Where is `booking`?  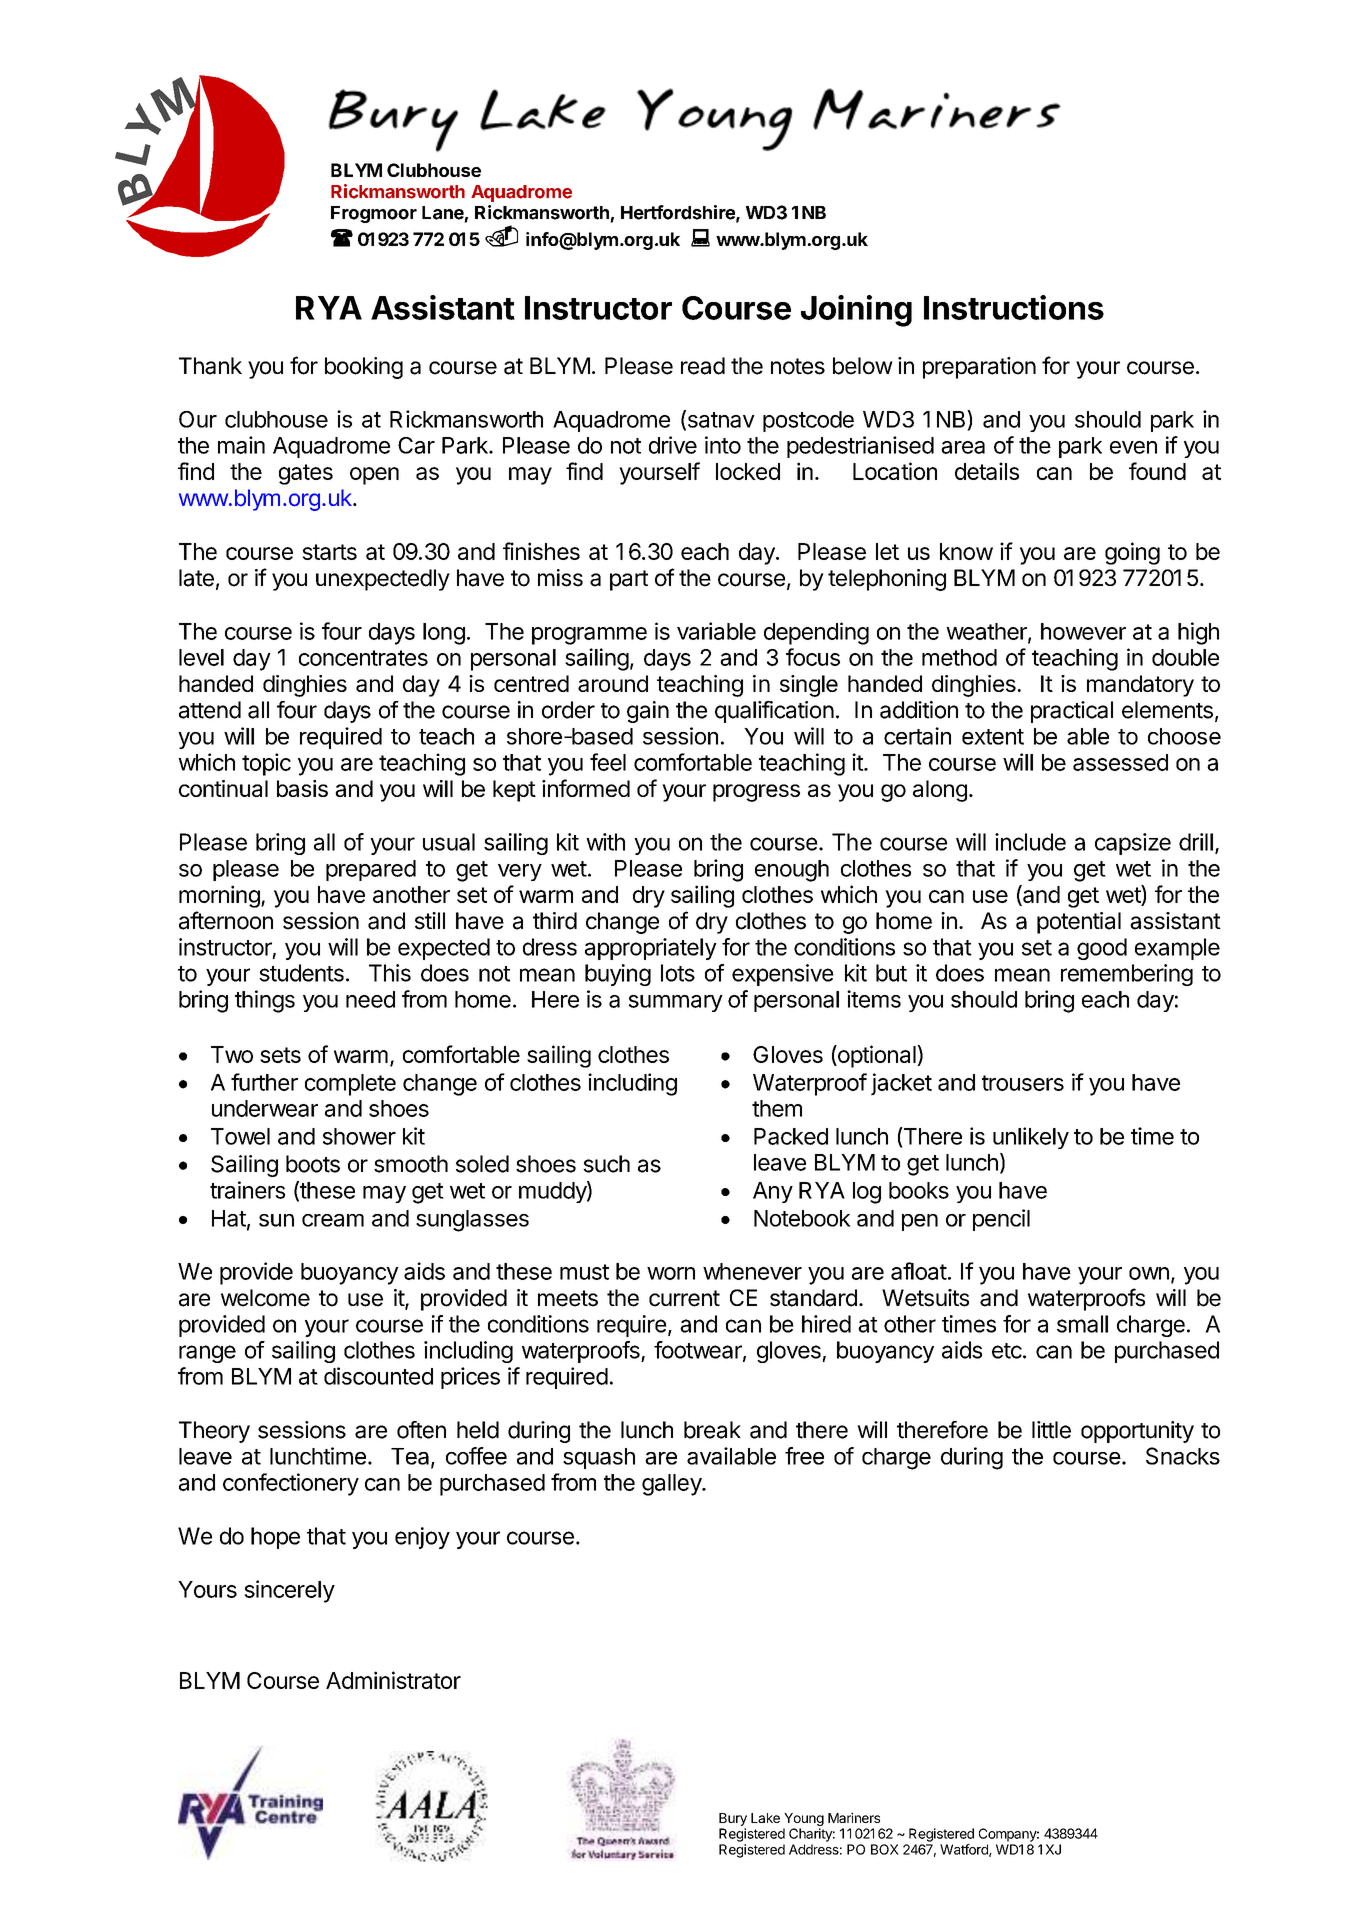 booking is located at coordinates (364, 368).
